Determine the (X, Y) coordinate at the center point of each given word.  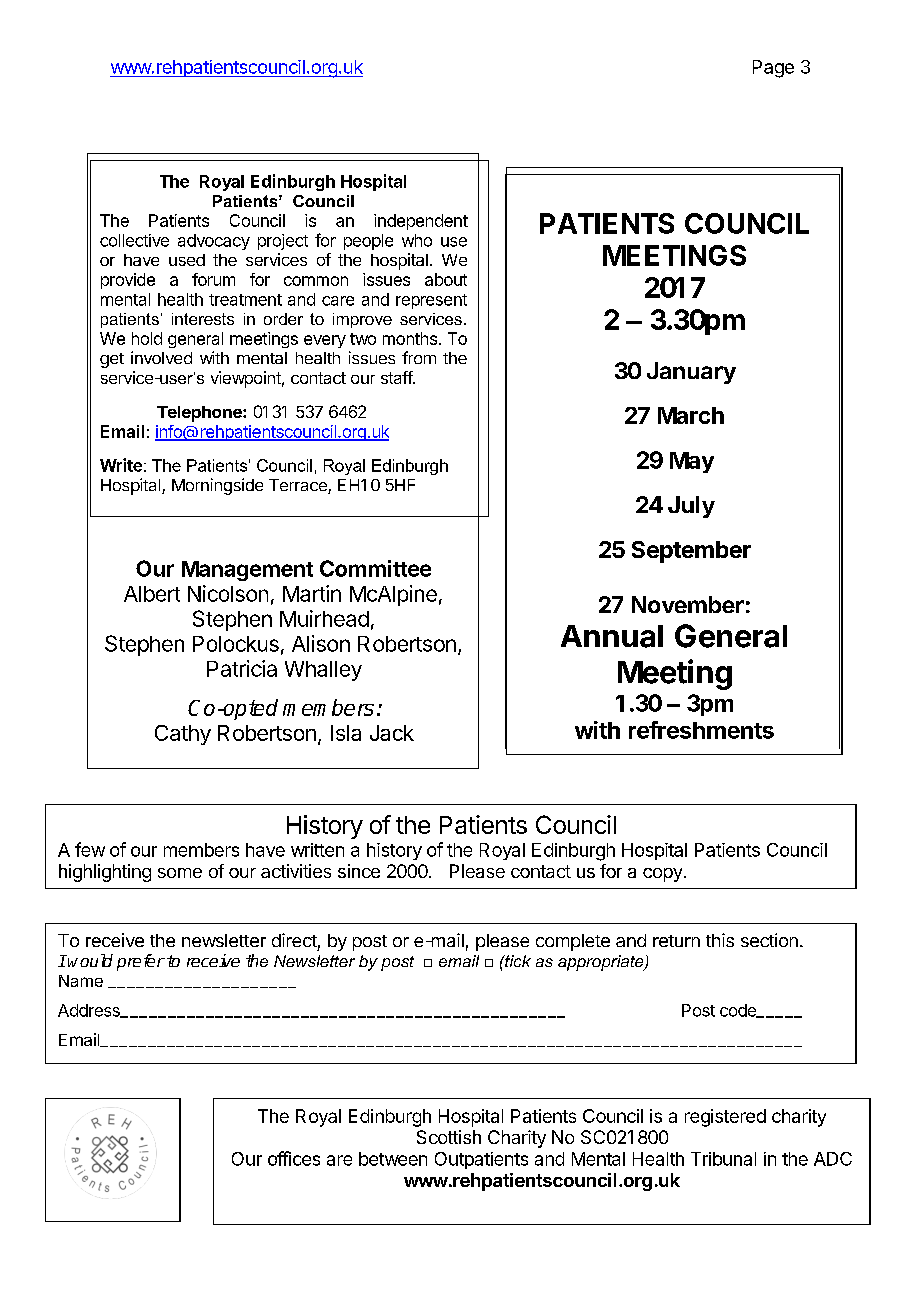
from (419, 357)
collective (134, 240)
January (691, 373)
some (180, 873)
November (688, 604)
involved (161, 357)
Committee (375, 568)
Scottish (449, 1137)
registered (725, 1118)
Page (773, 69)
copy (662, 875)
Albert (152, 594)
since (359, 871)
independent (421, 222)
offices (294, 1158)
